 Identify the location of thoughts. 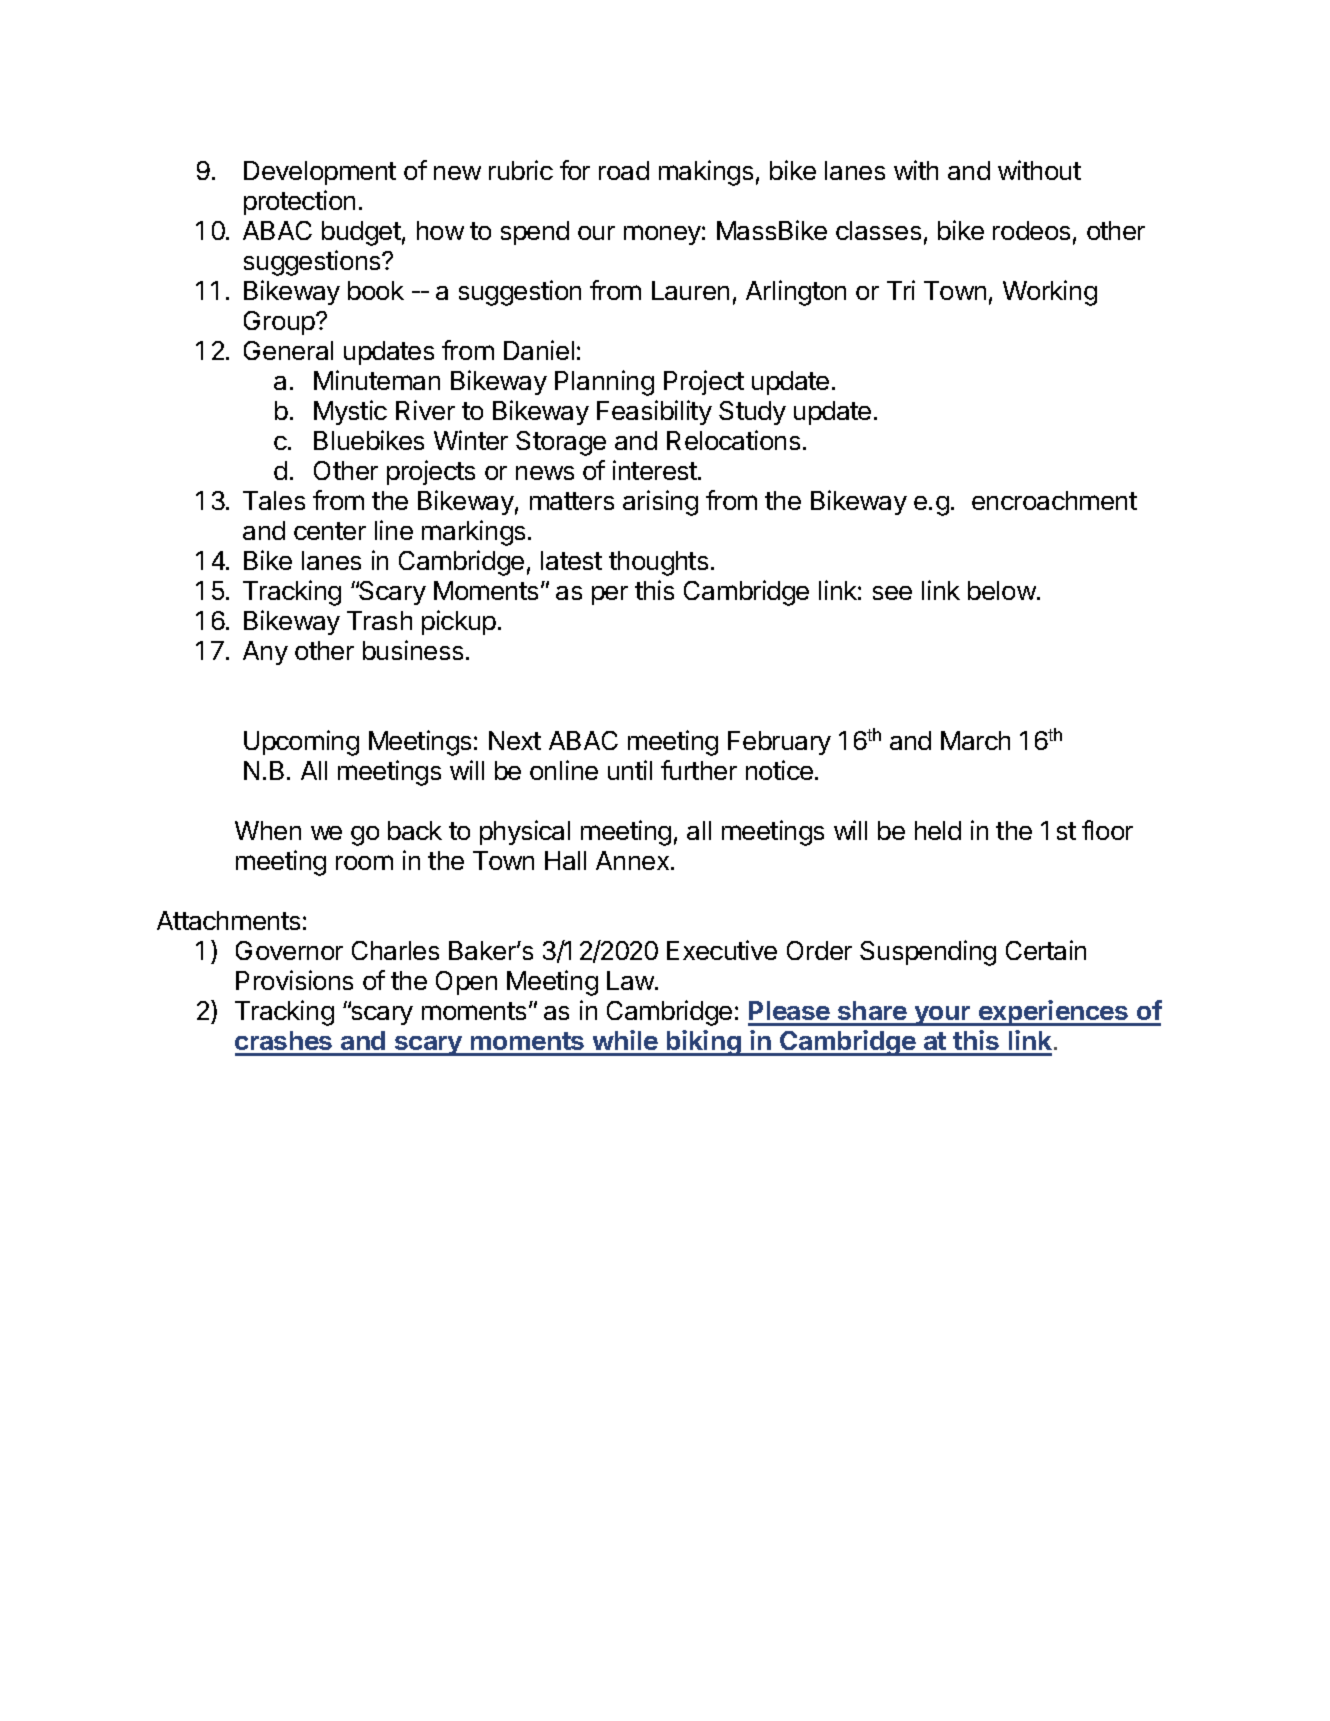
(658, 563).
